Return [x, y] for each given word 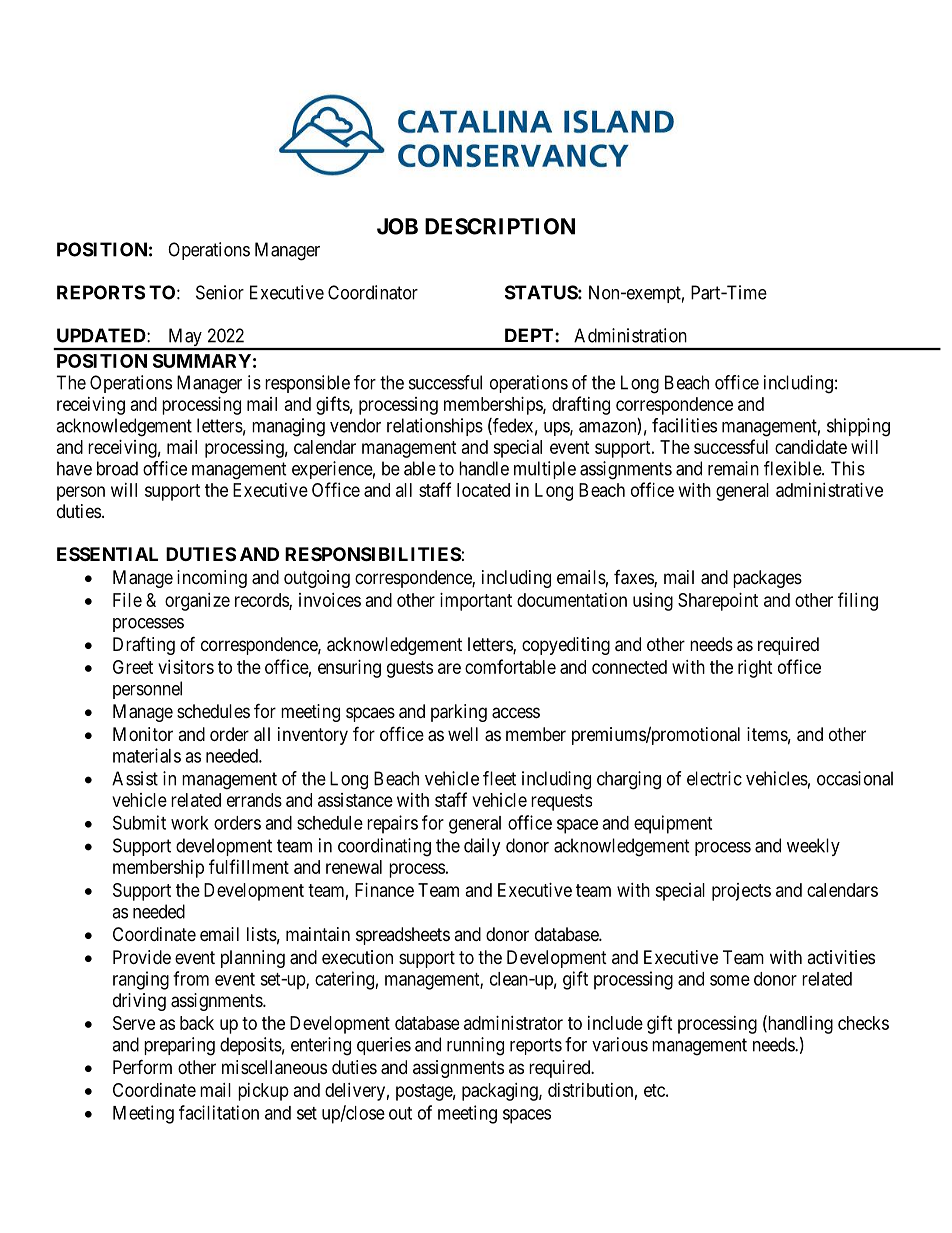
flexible [793, 468]
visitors [186, 667]
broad [117, 468]
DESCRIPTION [500, 226]
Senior [220, 292]
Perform [142, 1066]
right [755, 669]
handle [484, 468]
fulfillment [249, 866]
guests [410, 669]
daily [482, 847]
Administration [630, 335]
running [475, 1046]
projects [741, 892]
